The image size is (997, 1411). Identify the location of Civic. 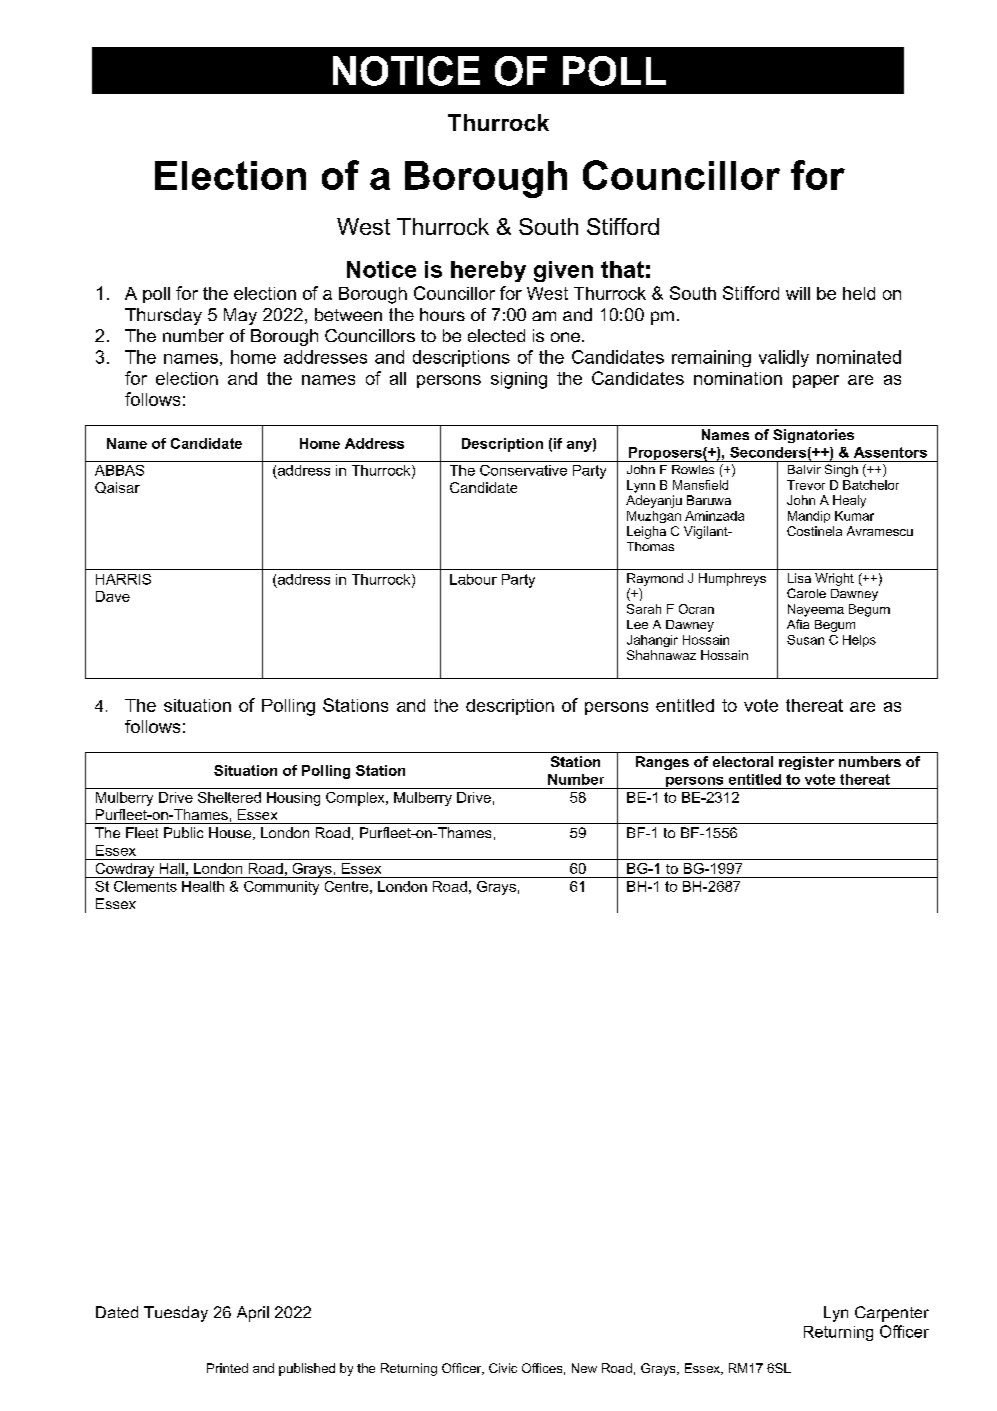
(503, 1368).
